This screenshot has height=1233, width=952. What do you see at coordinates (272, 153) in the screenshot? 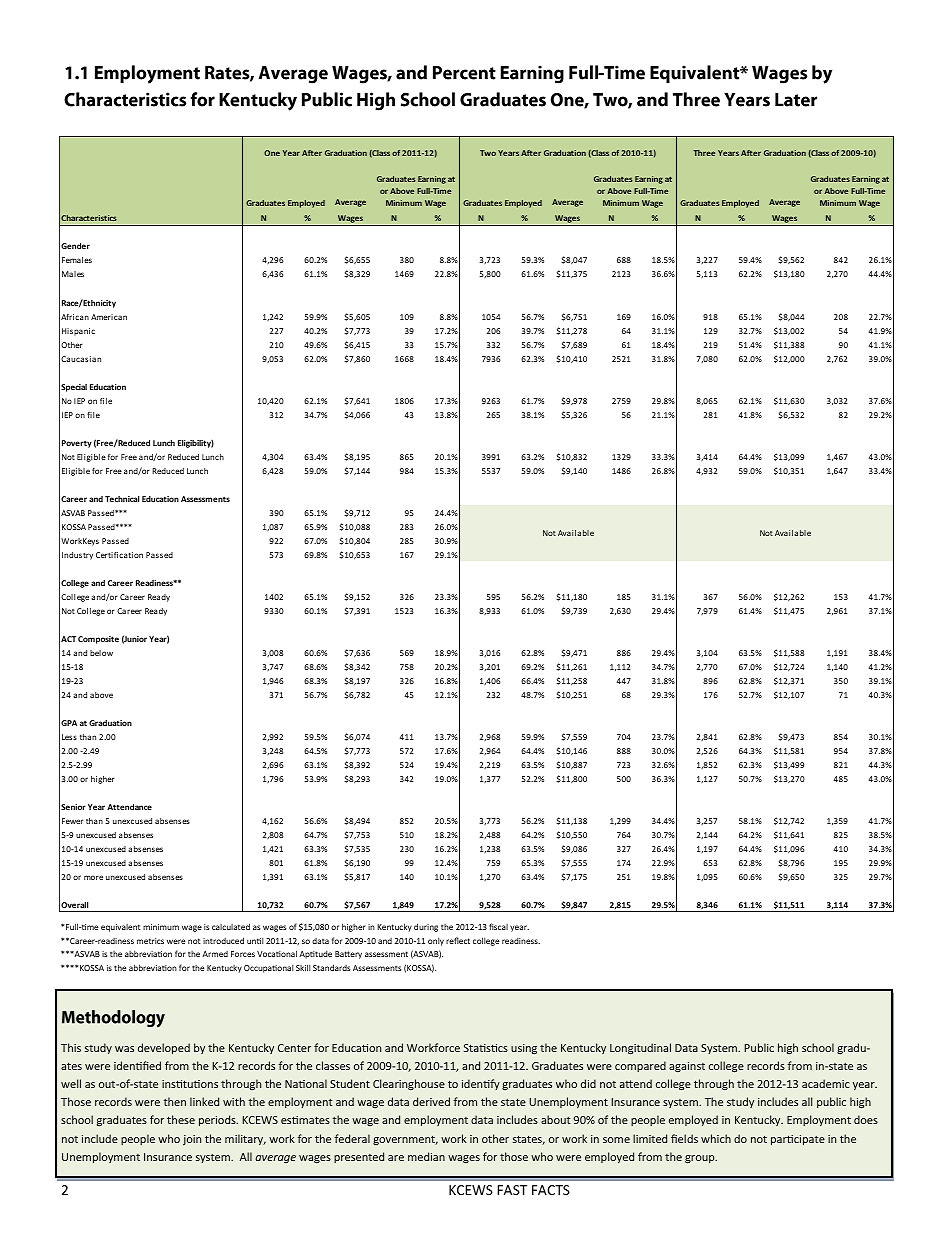
I see `One` at bounding box center [272, 153].
